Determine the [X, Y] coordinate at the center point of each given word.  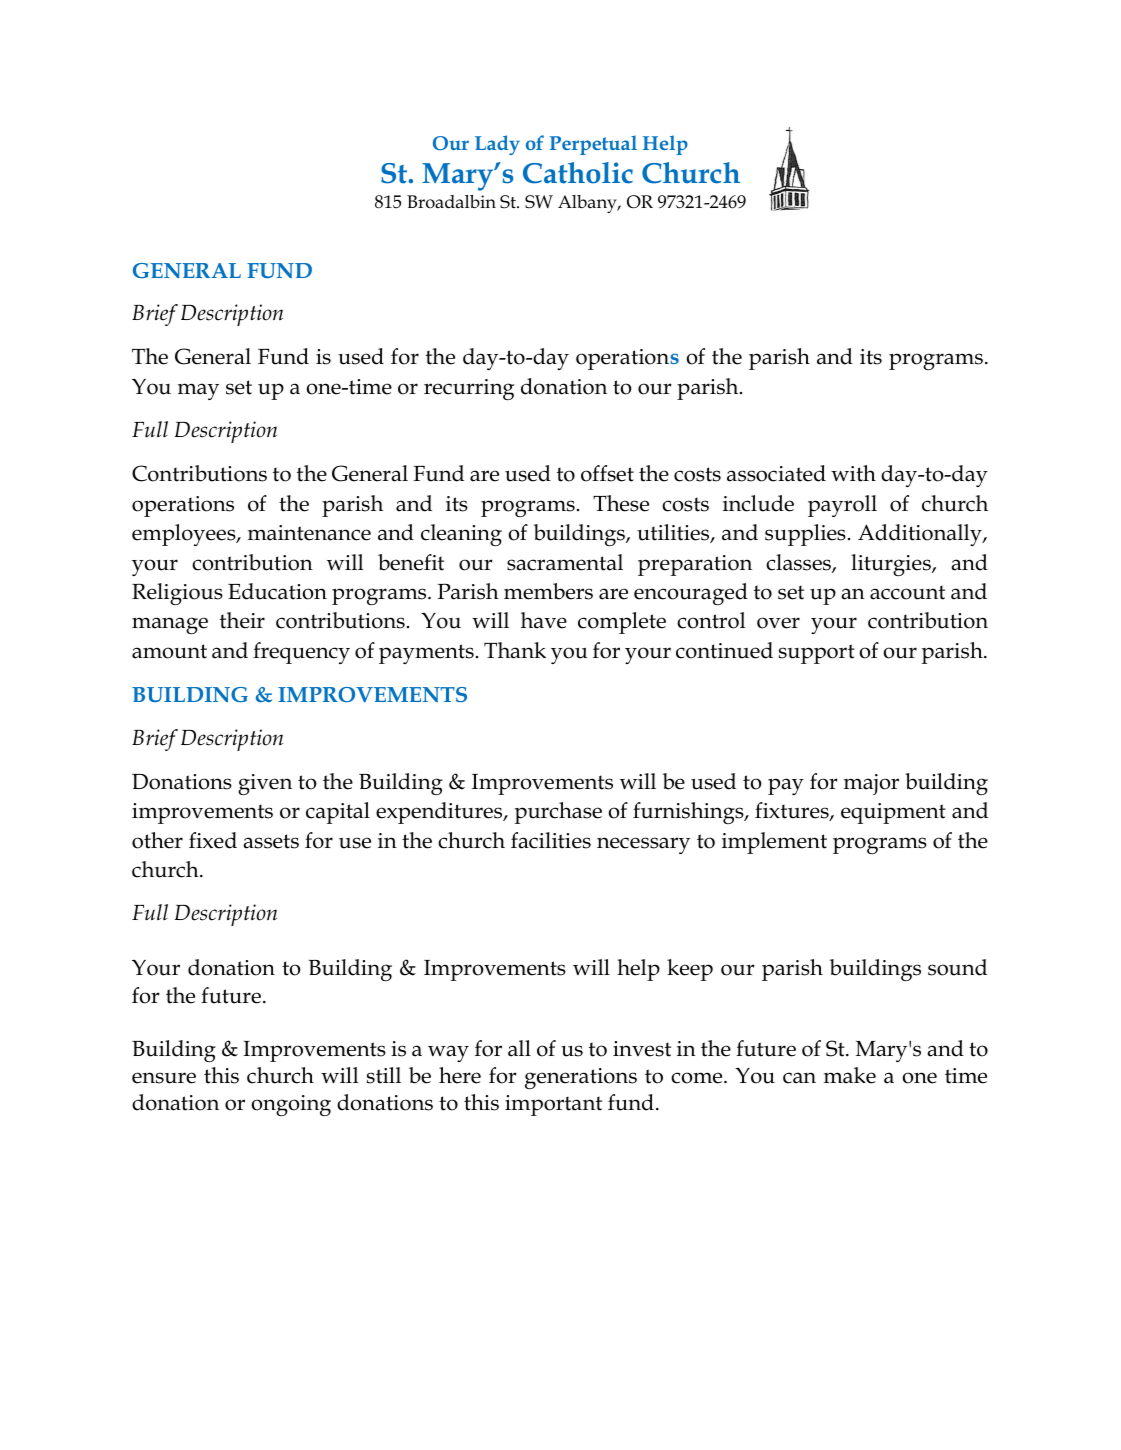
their [242, 620]
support [817, 654]
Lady [497, 145]
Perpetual [593, 145]
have [544, 620]
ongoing [291, 1105]
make [850, 1075]
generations [581, 1078]
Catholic [578, 173]
